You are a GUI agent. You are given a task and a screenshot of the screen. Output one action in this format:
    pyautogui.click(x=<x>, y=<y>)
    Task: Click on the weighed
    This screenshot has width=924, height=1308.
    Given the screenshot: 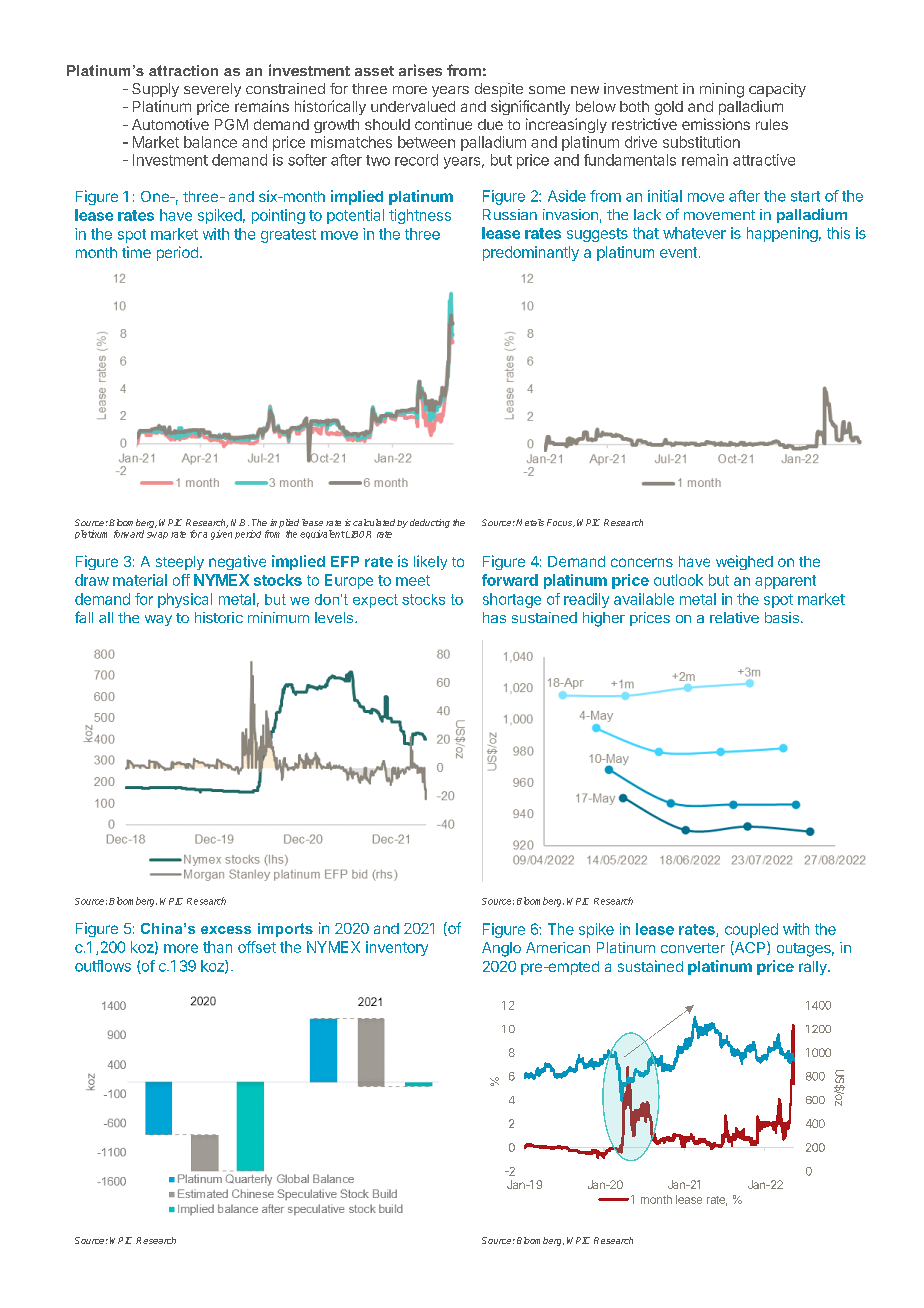 What is the action you would take?
    pyautogui.click(x=744, y=562)
